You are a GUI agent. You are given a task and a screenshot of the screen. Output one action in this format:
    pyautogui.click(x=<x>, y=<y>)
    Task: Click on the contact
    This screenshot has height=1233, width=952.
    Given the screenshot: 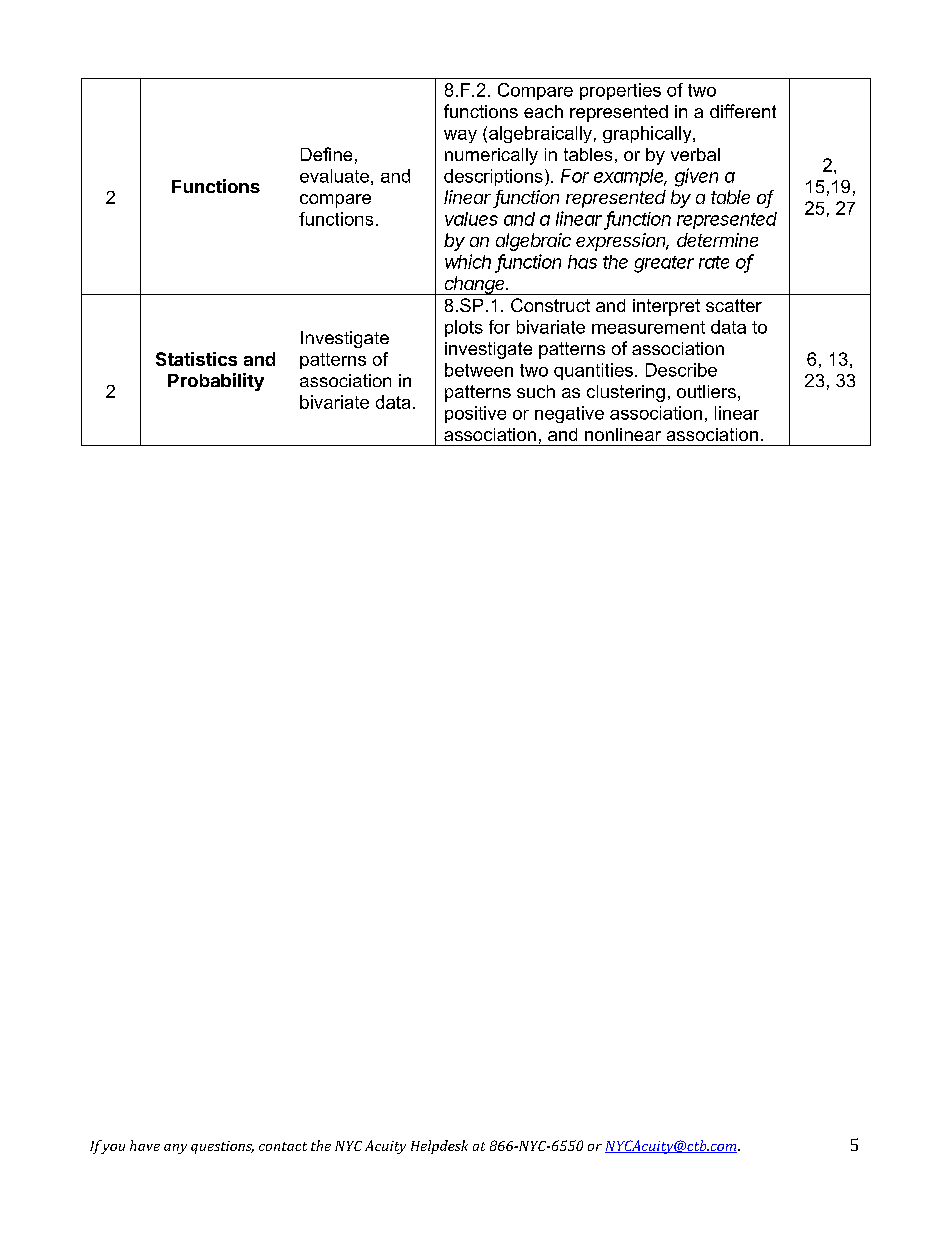 What is the action you would take?
    pyautogui.click(x=283, y=1146)
